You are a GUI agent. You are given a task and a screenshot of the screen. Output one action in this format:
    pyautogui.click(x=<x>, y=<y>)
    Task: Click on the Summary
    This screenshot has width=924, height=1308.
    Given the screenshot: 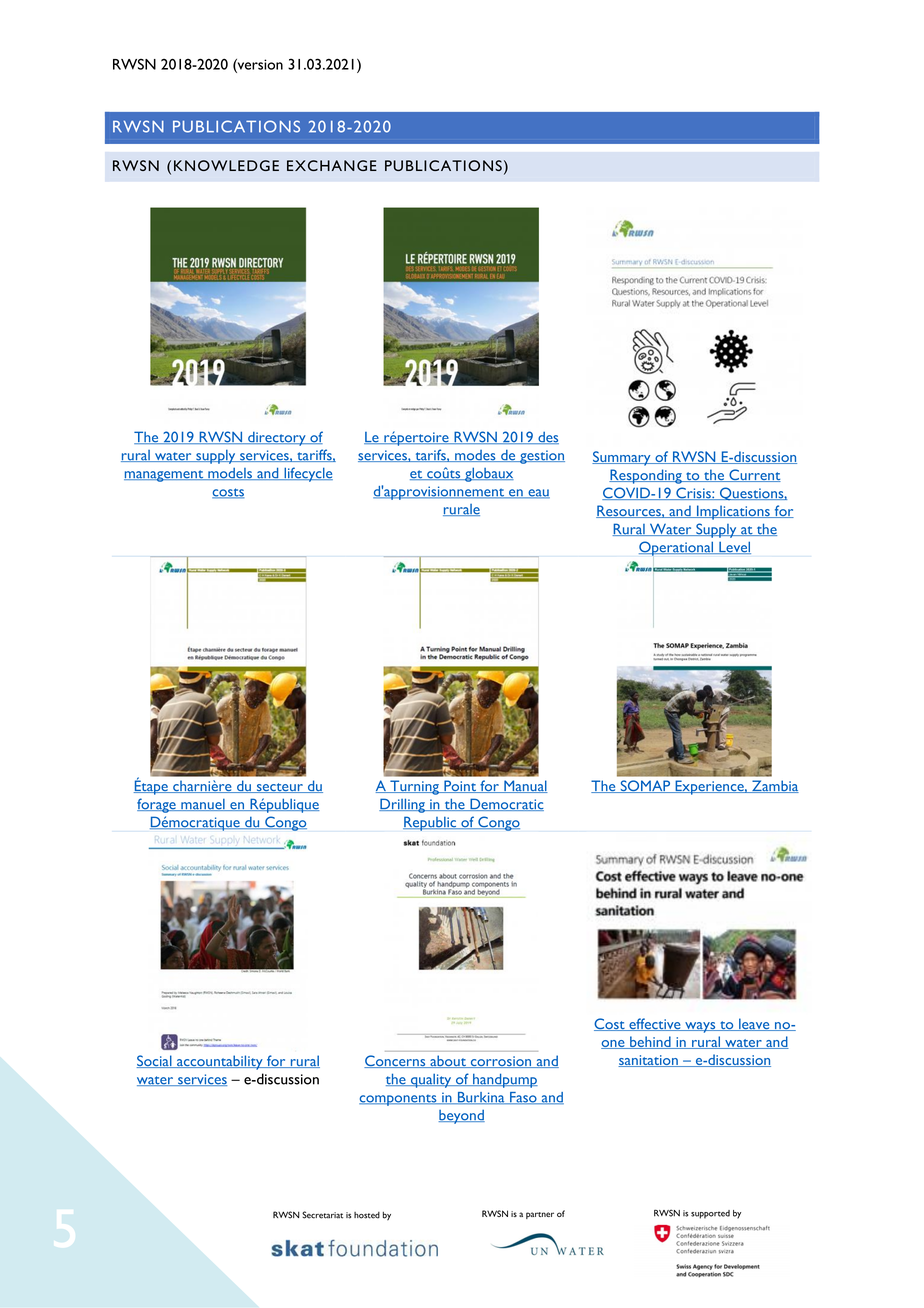 What is the action you would take?
    pyautogui.click(x=622, y=458)
